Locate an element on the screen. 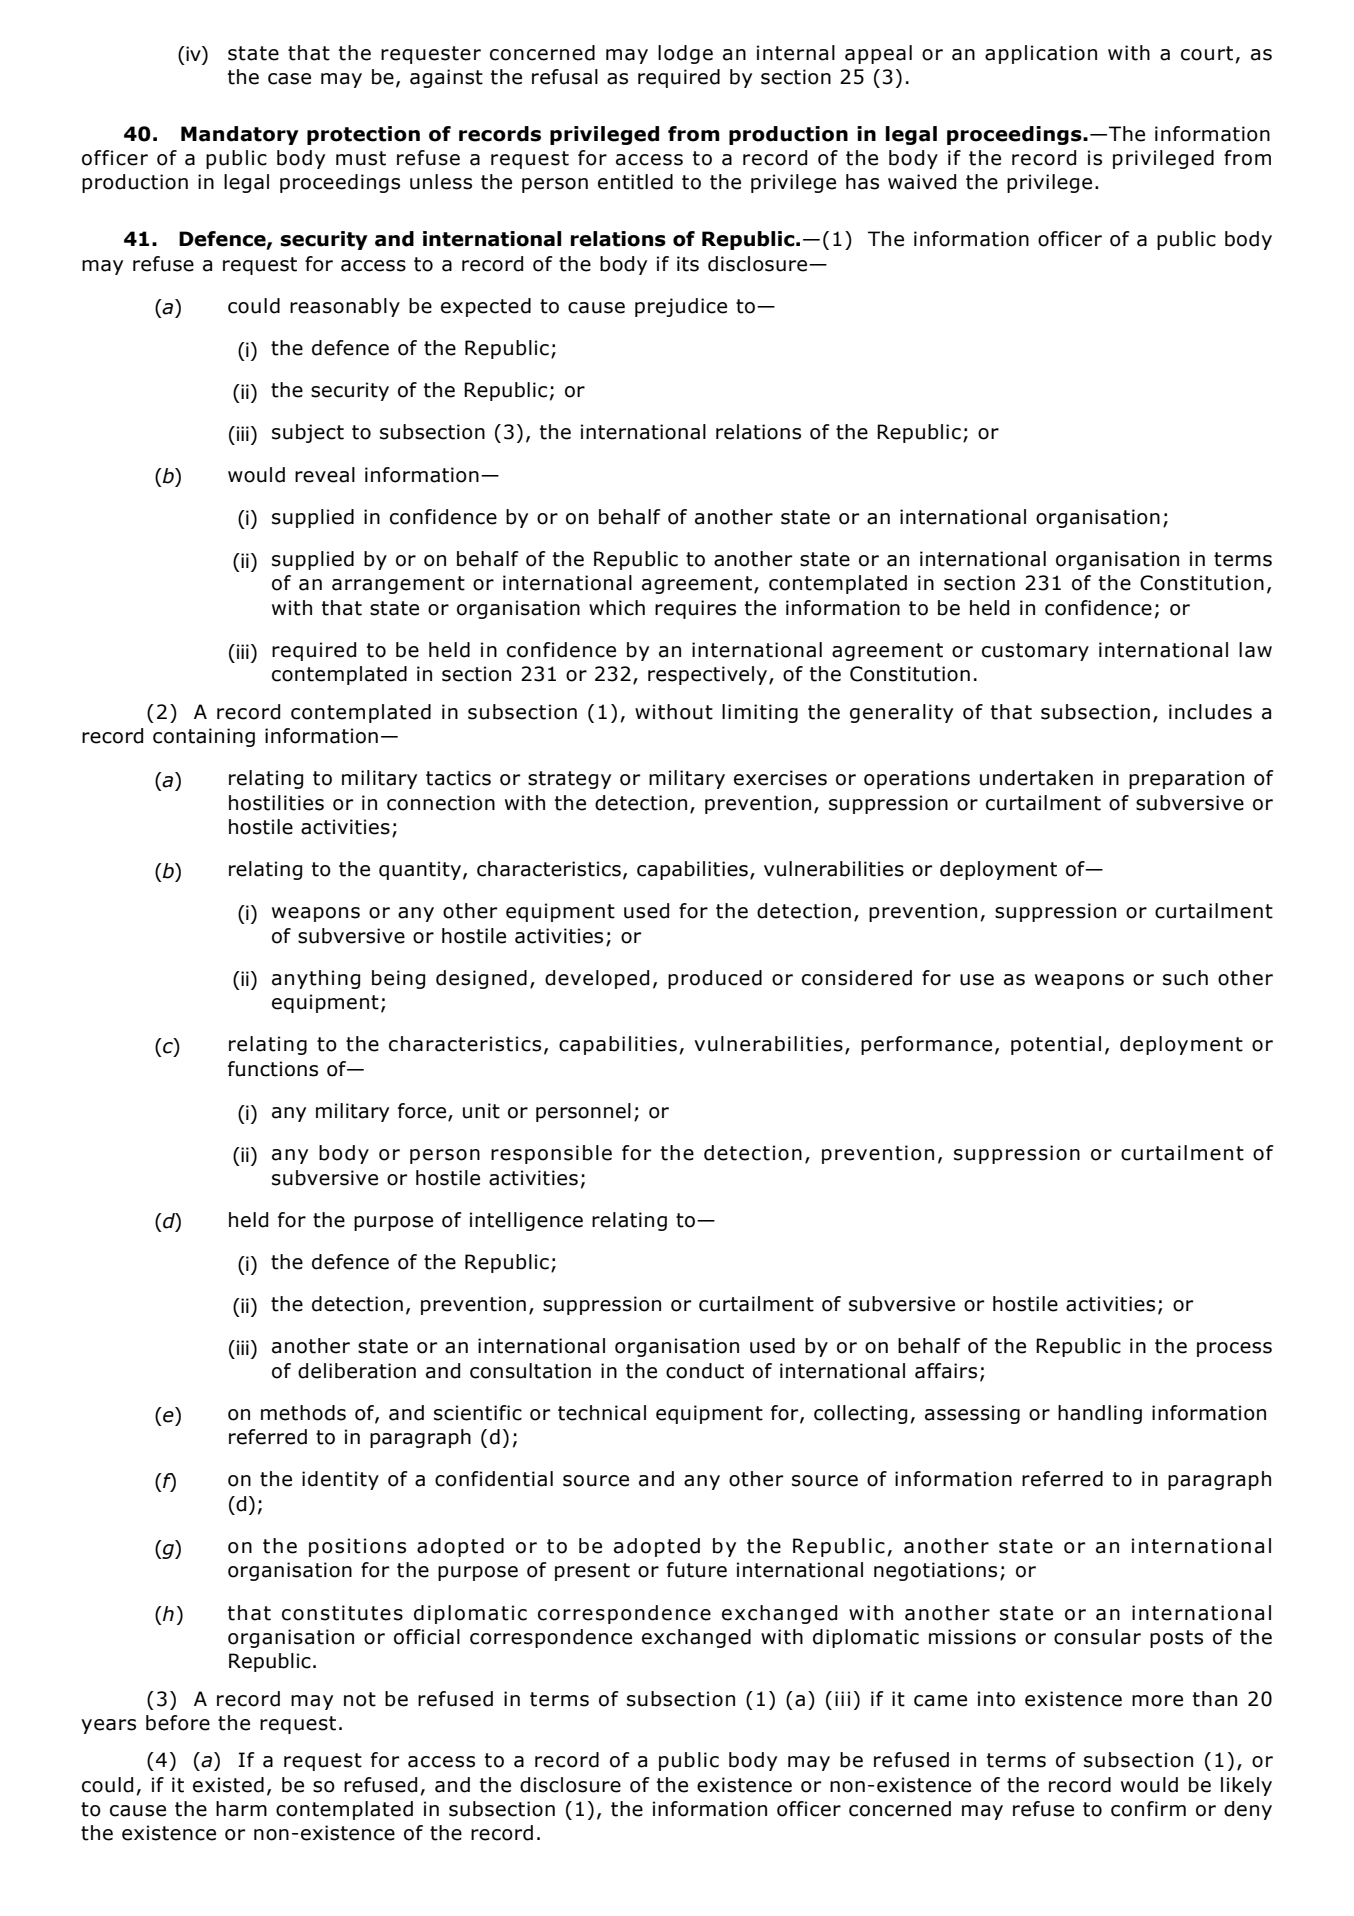 The height and width of the screenshot is (1916, 1354). application is located at coordinates (1041, 54).
